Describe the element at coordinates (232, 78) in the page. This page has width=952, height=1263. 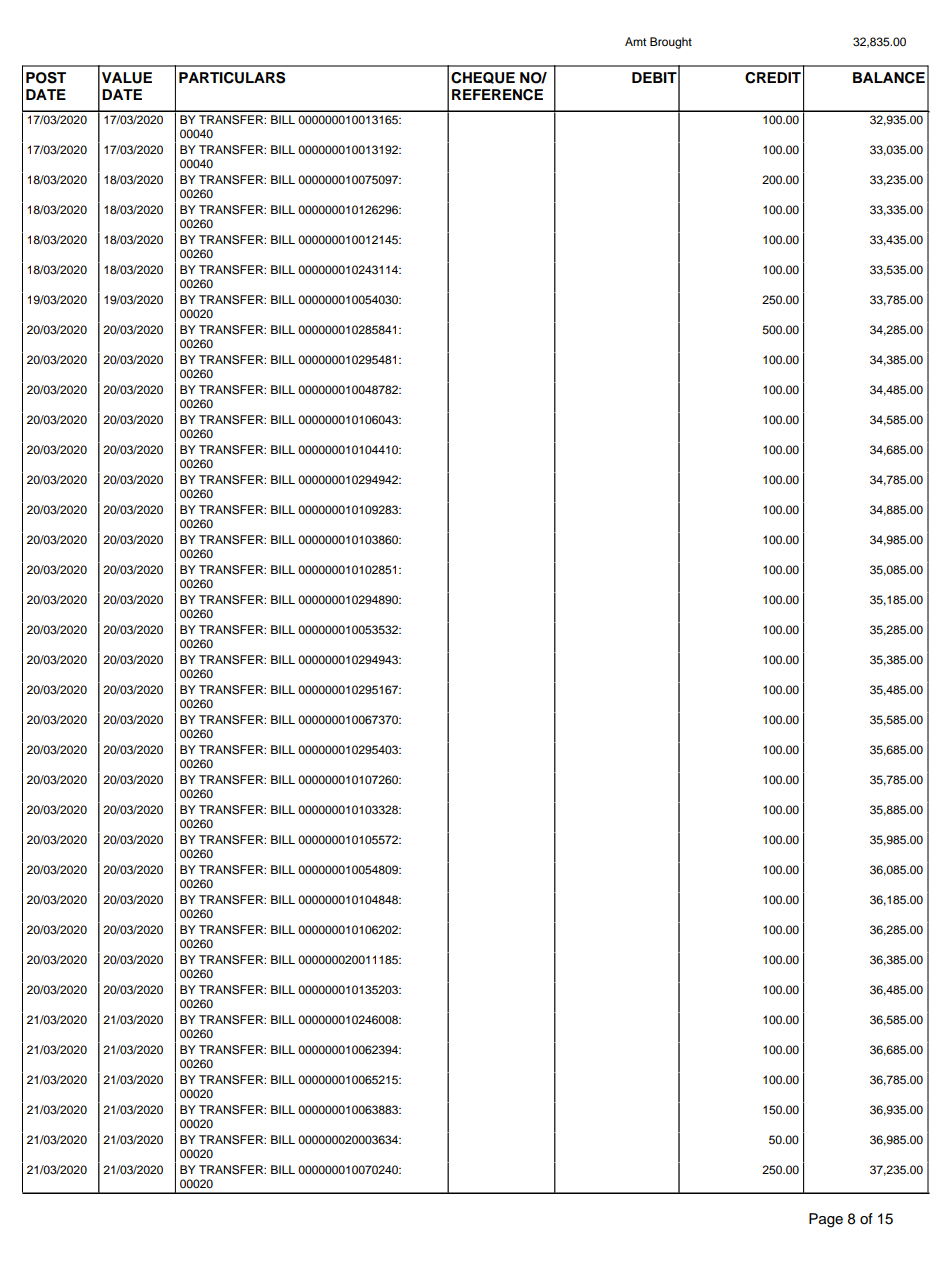
I see `PARTICULARS` at that location.
